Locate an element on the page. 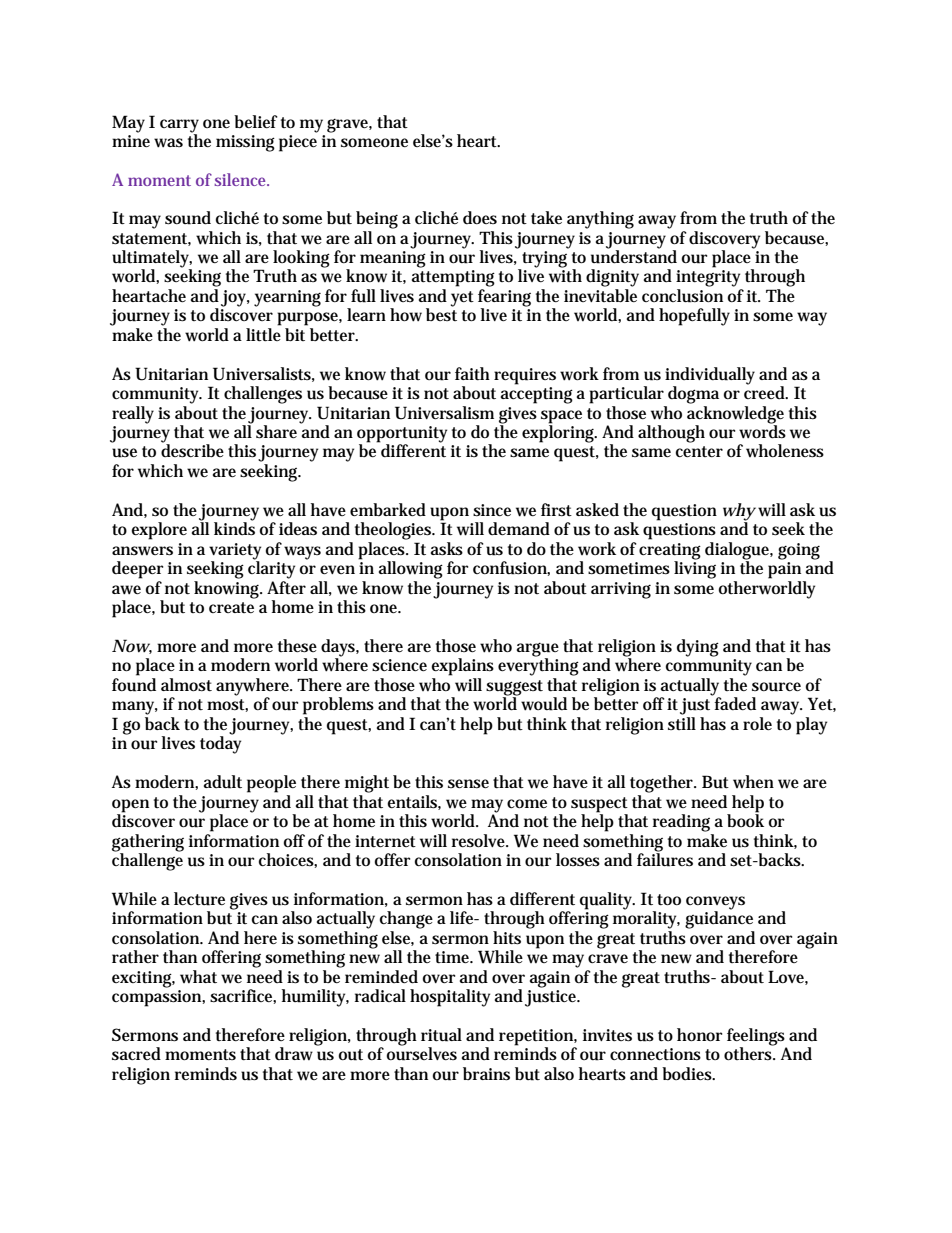  sacred is located at coordinates (136, 1053).
